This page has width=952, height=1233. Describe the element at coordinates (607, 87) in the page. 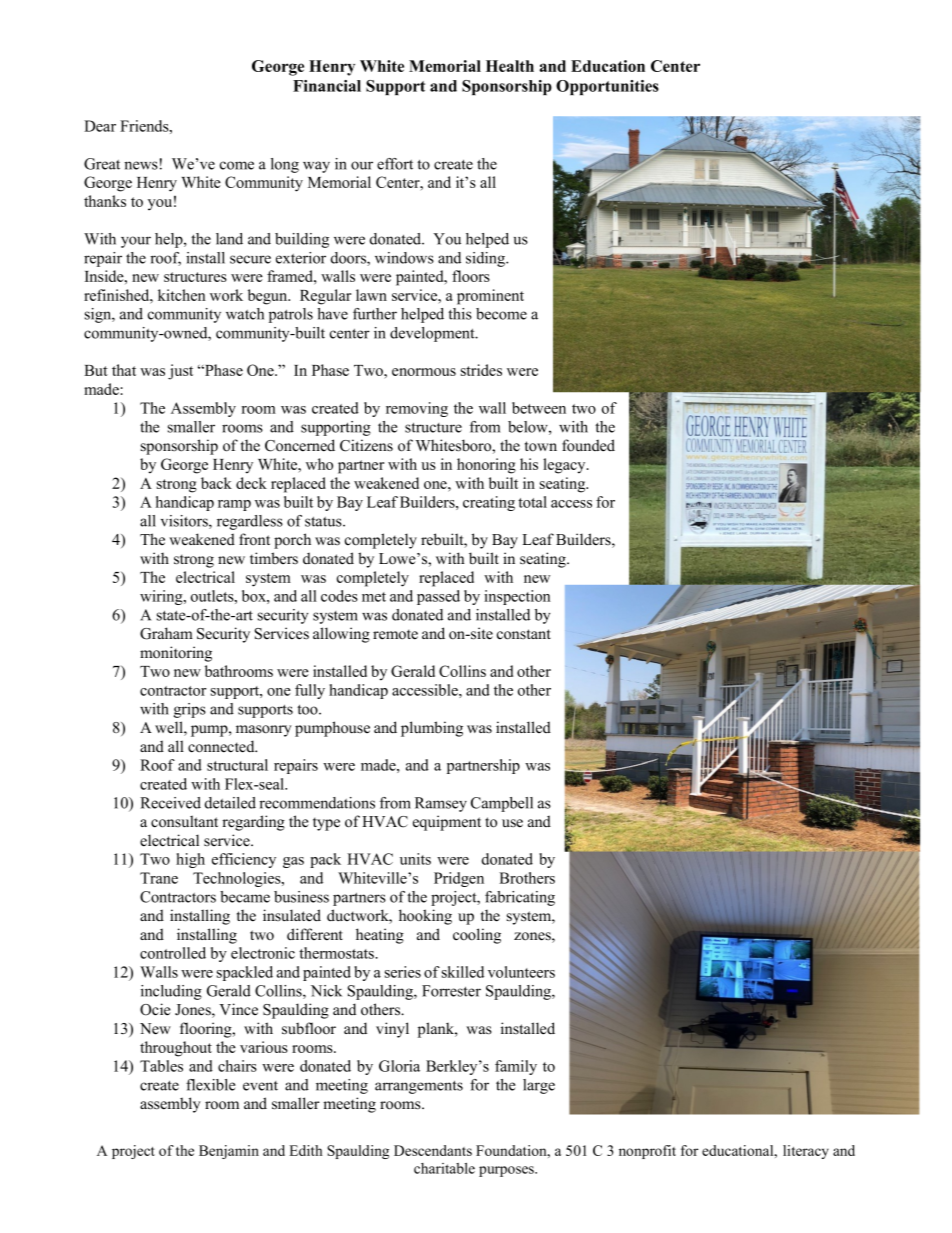

I see `Opportunities` at that location.
